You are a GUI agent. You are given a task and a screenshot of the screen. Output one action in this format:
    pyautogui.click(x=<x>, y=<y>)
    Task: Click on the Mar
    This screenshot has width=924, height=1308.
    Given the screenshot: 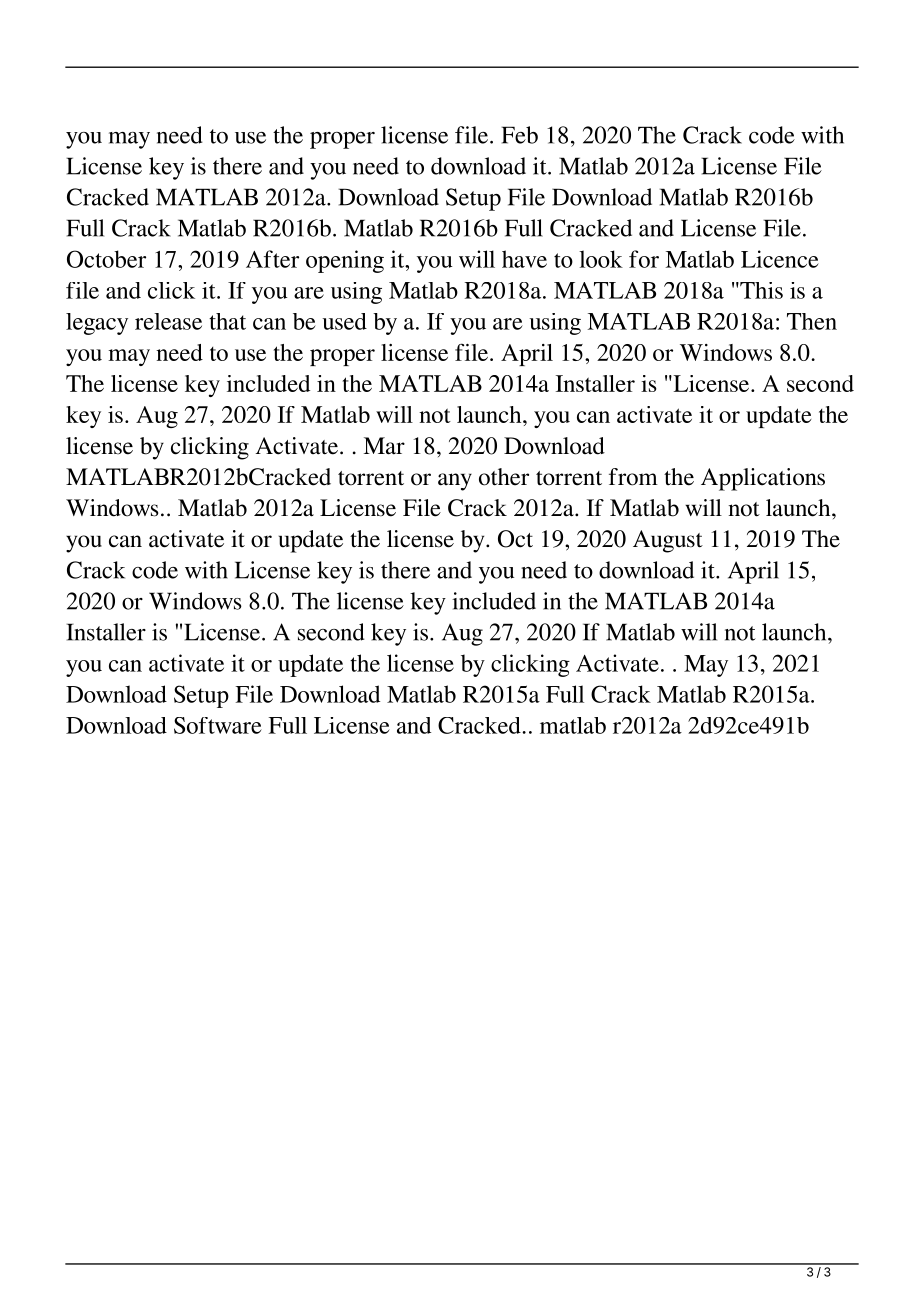 What is the action you would take?
    pyautogui.click(x=384, y=446)
